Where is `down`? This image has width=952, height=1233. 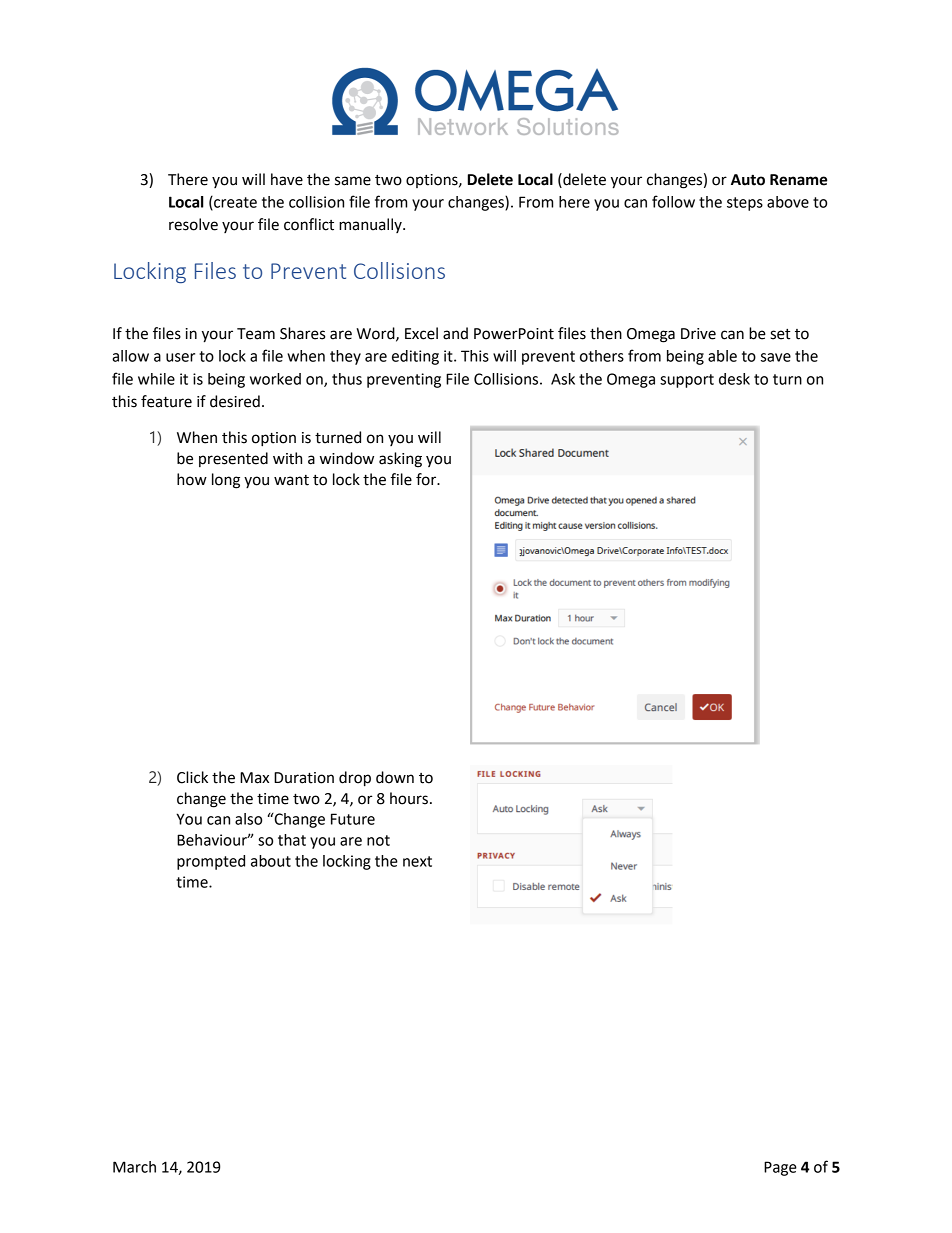
down is located at coordinates (395, 777).
